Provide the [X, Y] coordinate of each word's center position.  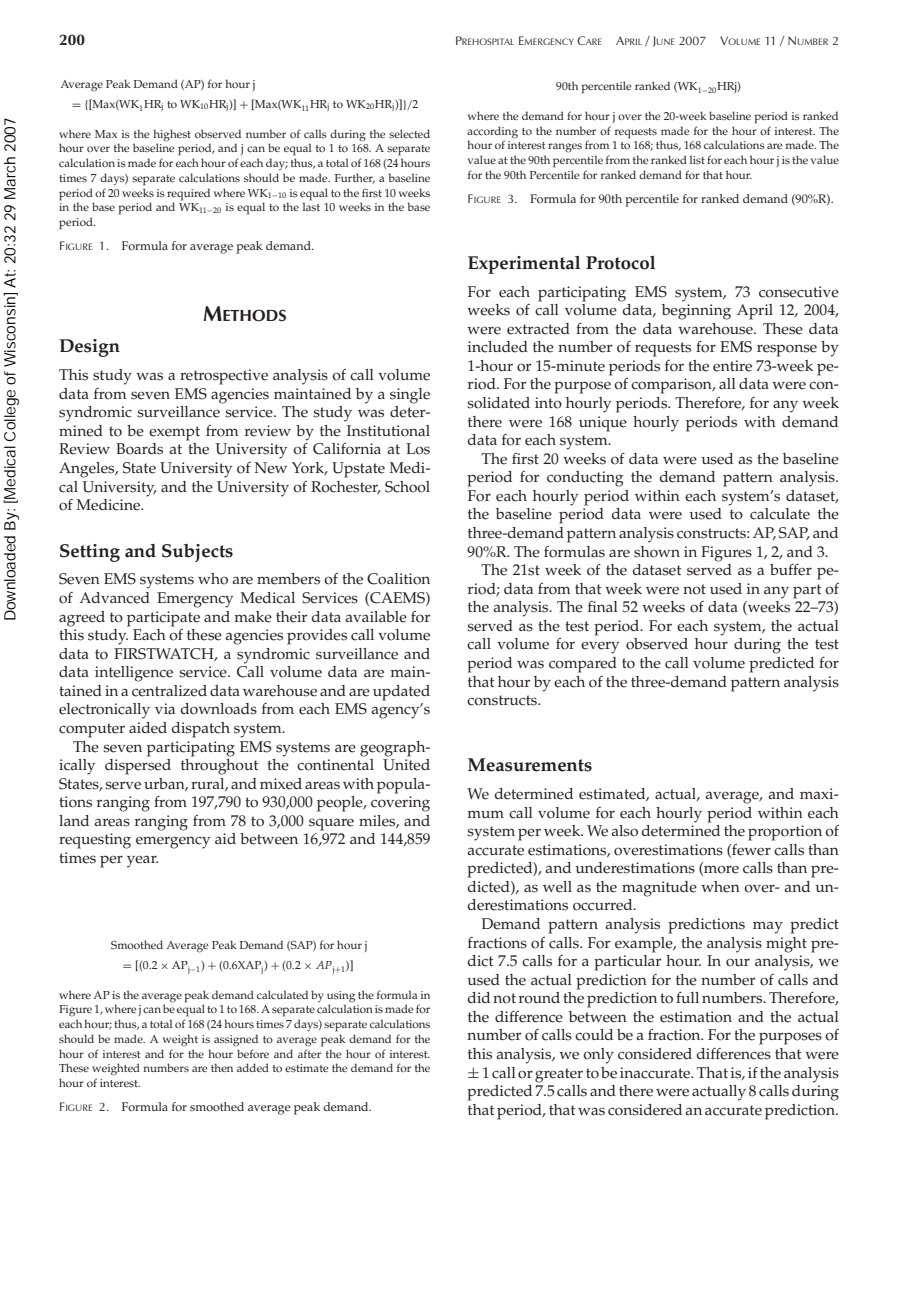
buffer [791, 570]
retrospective [224, 377]
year [142, 861]
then [222, 1067]
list [697, 159]
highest [172, 136]
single [410, 396]
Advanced [114, 598]
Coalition [398, 579]
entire [732, 366]
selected [409, 133]
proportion [785, 833]
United [406, 763]
